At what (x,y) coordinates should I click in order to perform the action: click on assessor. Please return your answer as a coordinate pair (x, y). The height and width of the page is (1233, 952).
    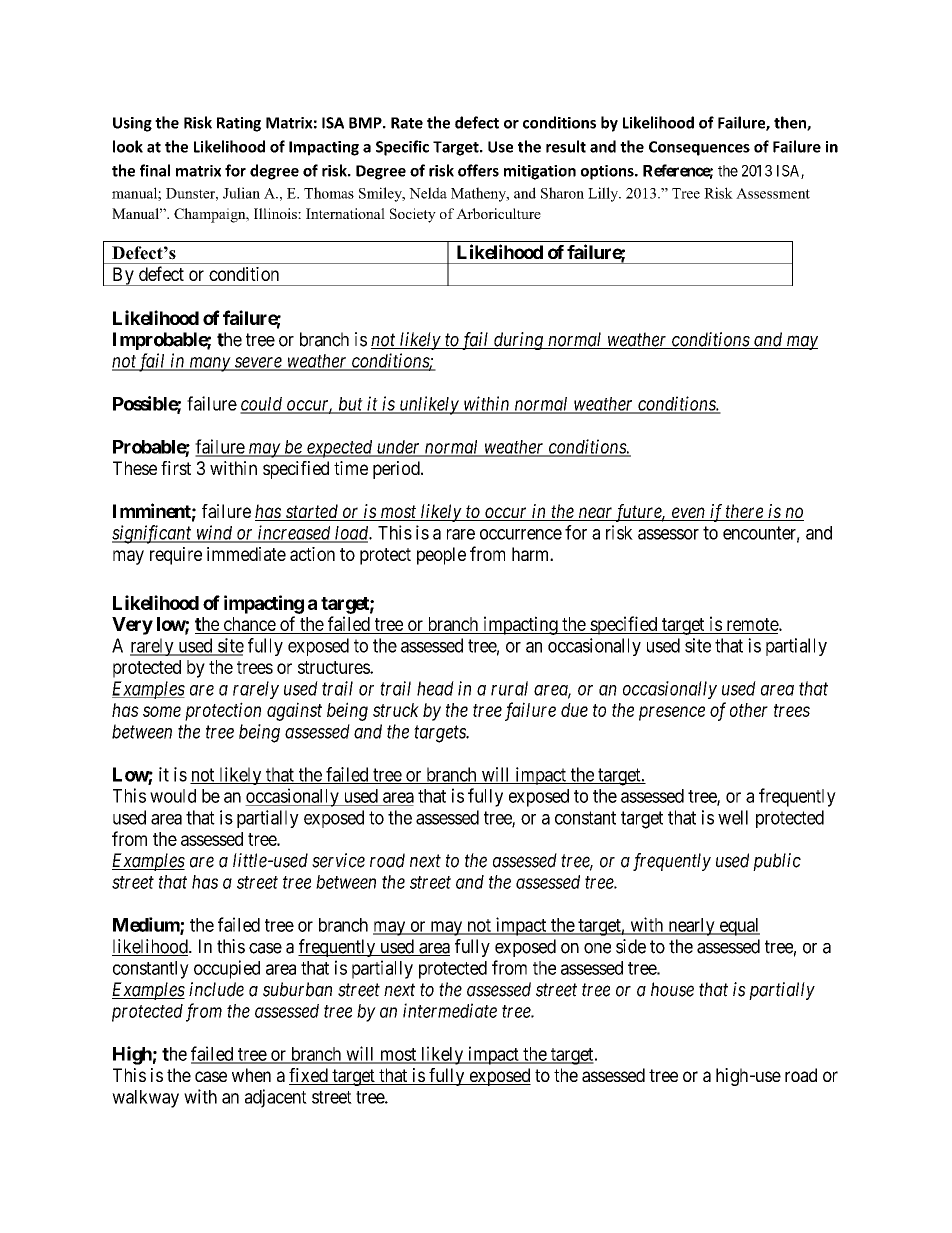
    Looking at the image, I should click on (668, 534).
